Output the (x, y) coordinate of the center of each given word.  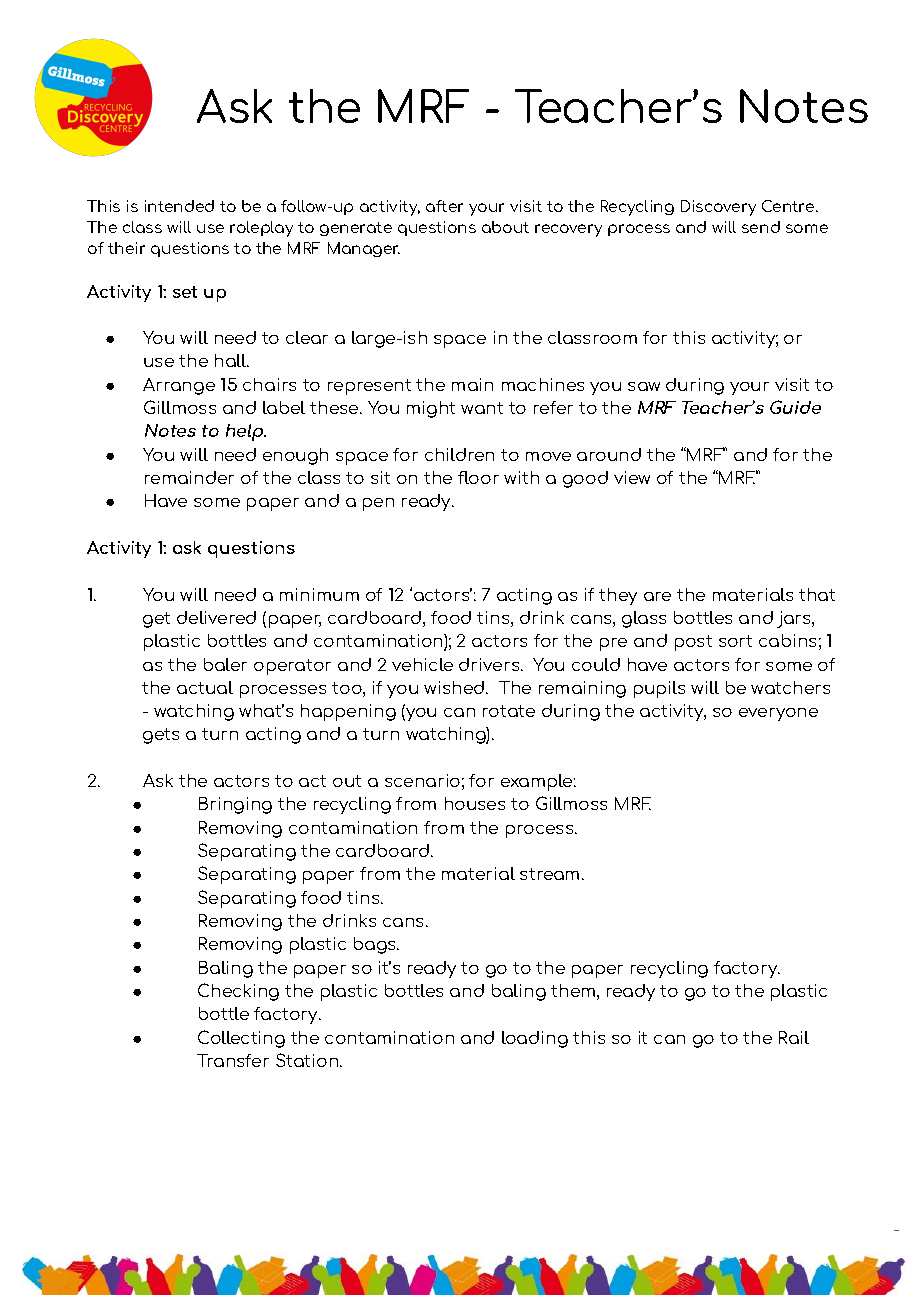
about (505, 227)
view (632, 477)
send (761, 227)
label (284, 407)
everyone (778, 714)
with (521, 477)
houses (475, 803)
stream (549, 874)
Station (308, 1060)
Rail (794, 1037)
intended (179, 206)
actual (205, 687)
